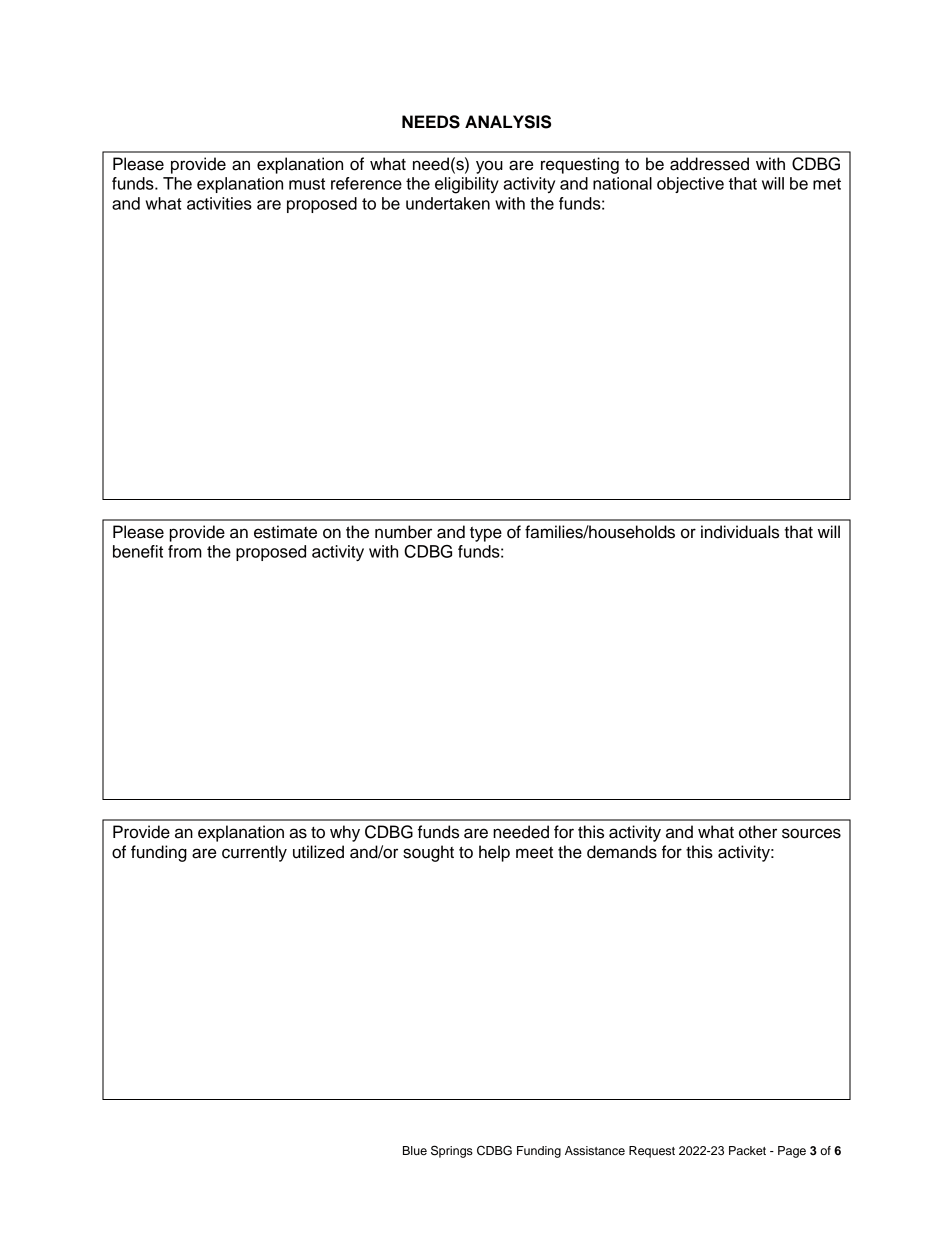  I want to click on type, so click(486, 534).
